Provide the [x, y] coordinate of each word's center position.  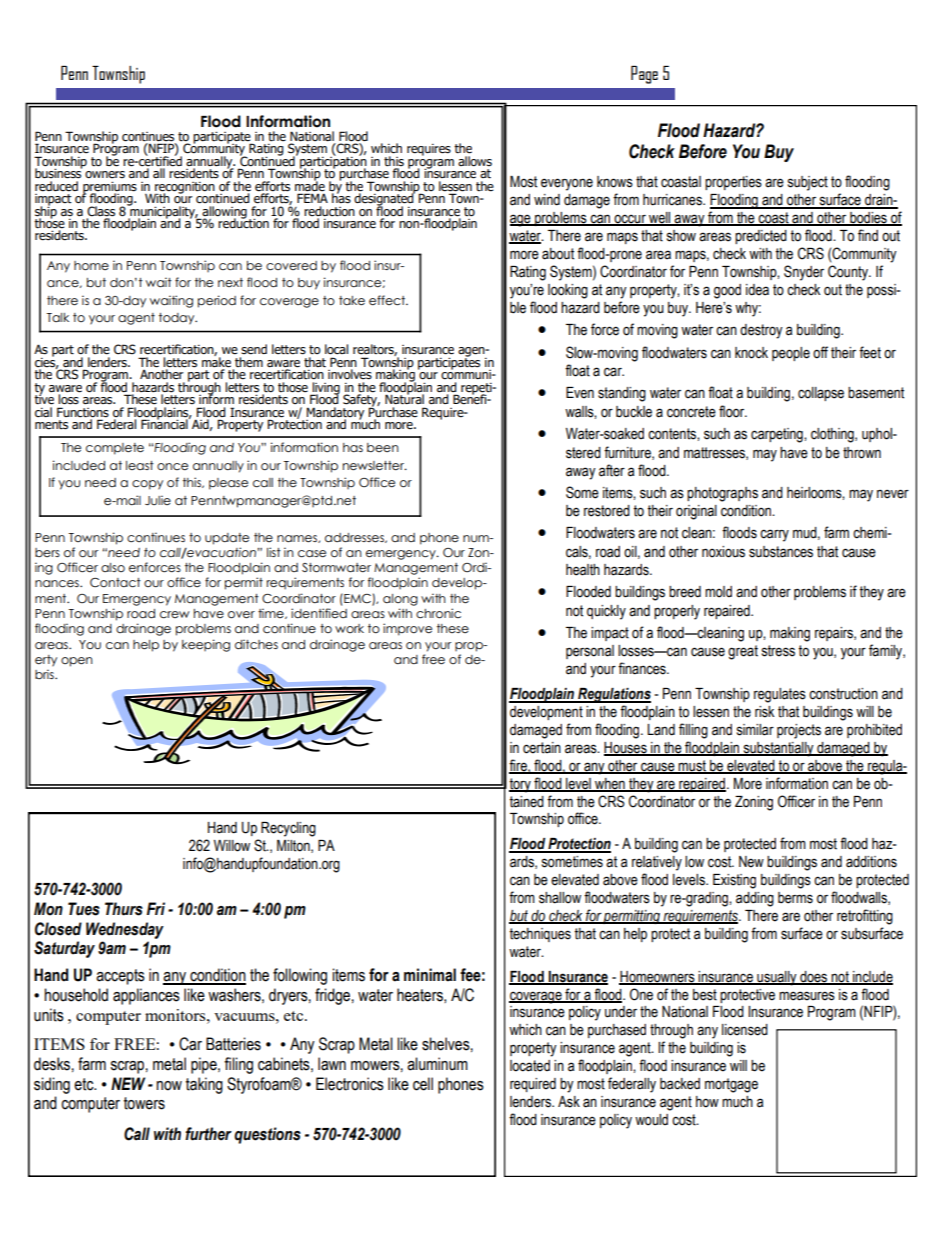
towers [144, 1103]
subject [808, 183]
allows [475, 161]
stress [778, 651]
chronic [438, 613]
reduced [56, 186]
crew [174, 615]
